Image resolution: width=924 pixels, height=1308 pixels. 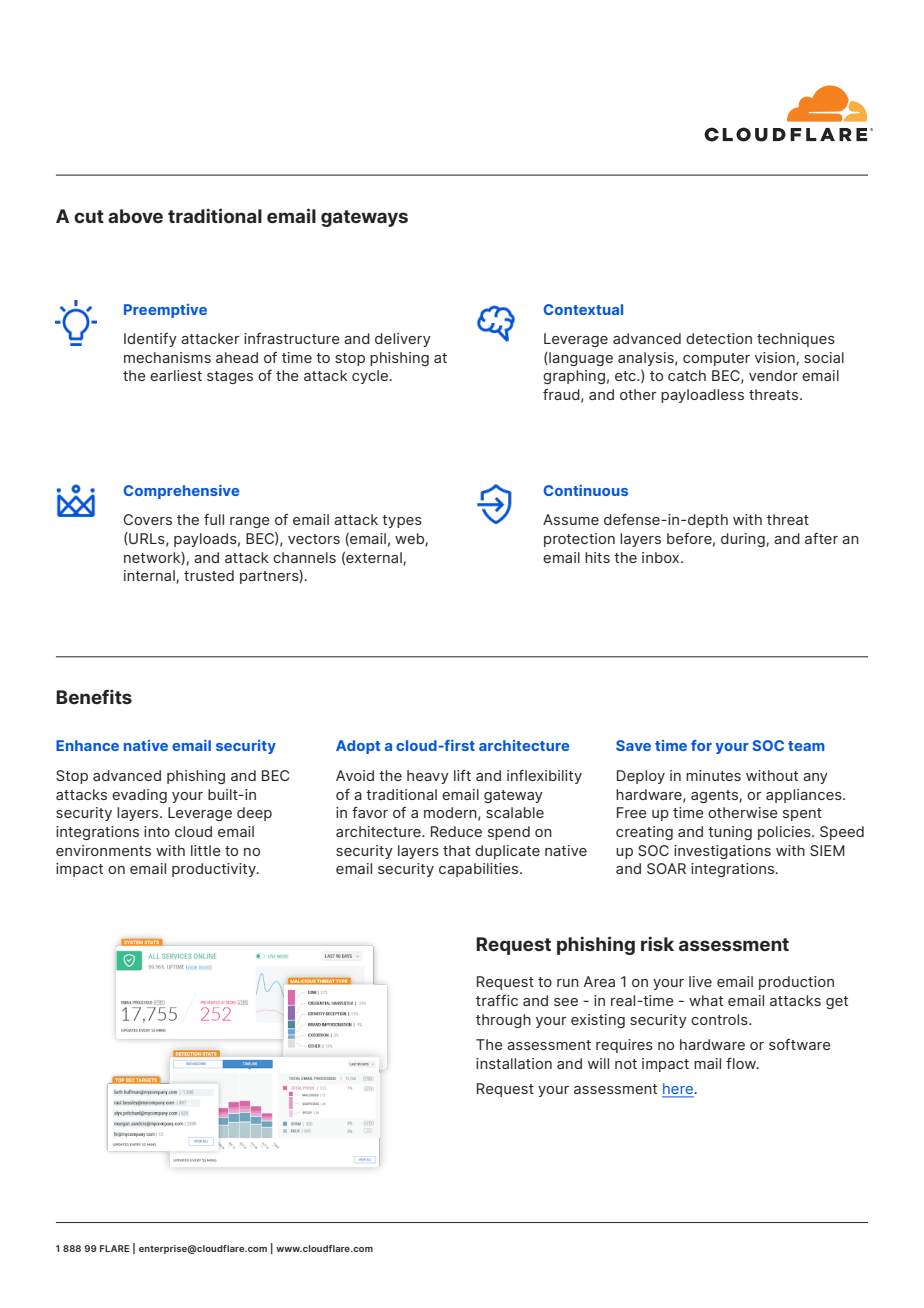 I want to click on through, so click(x=503, y=1021).
